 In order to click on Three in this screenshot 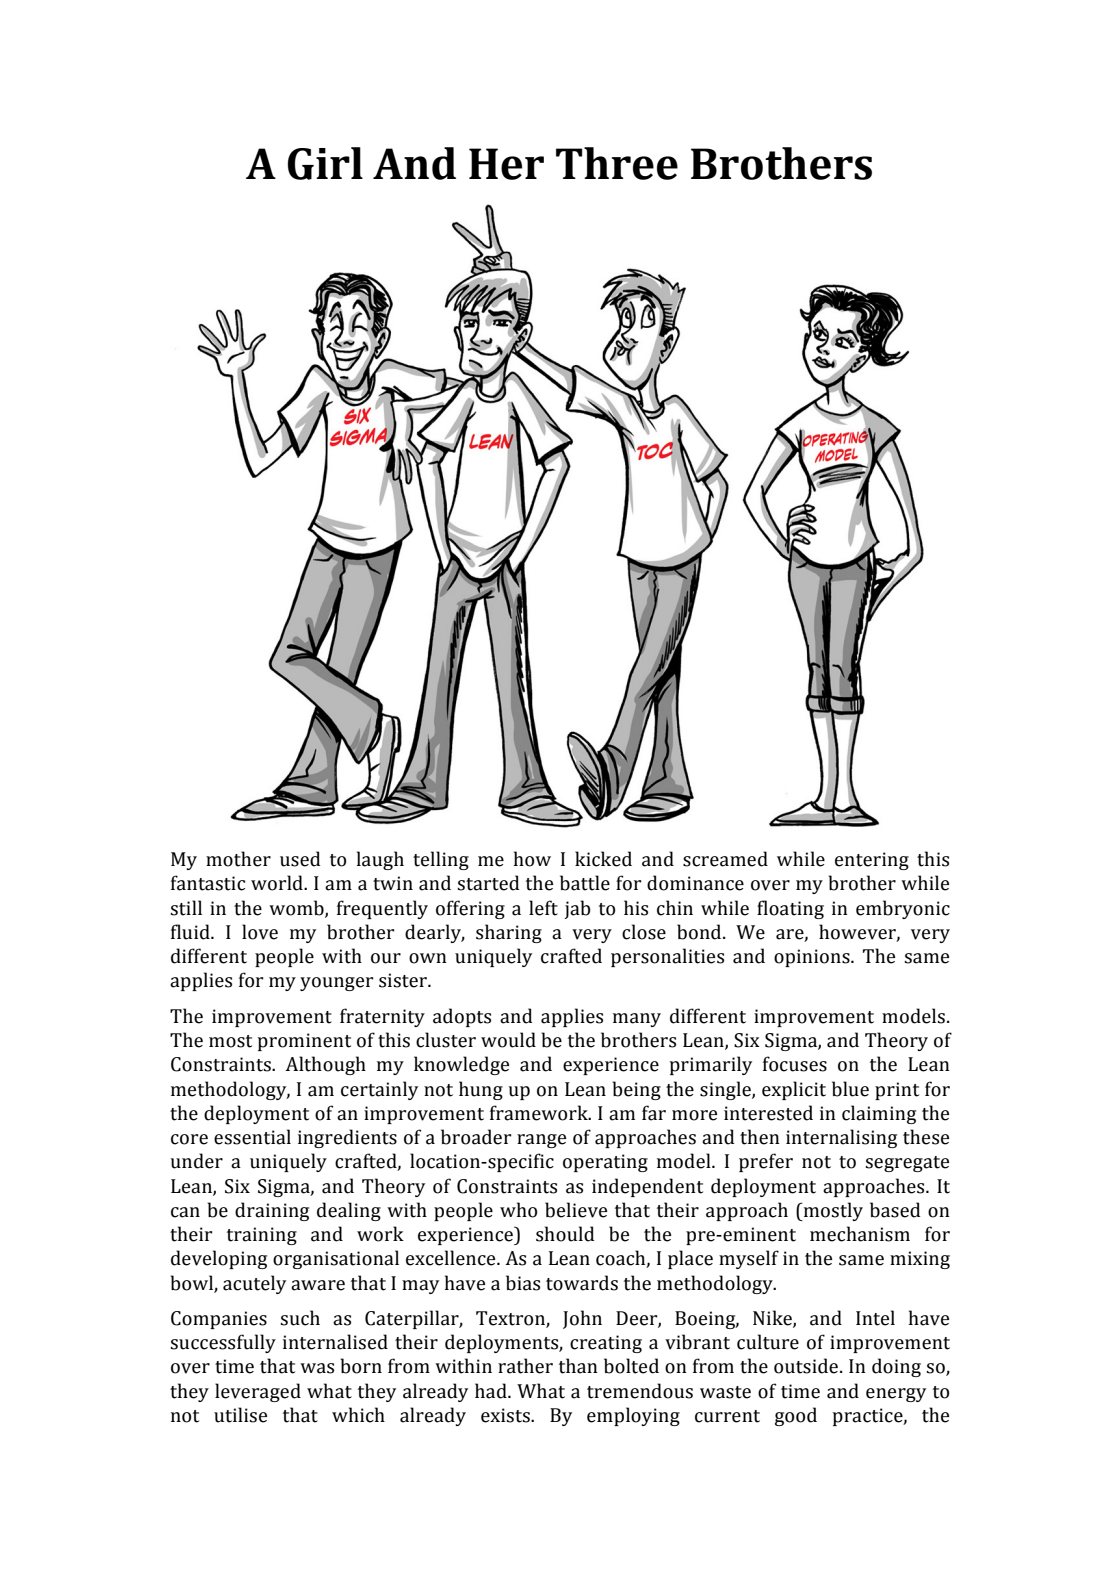, I will do `click(617, 163)`.
